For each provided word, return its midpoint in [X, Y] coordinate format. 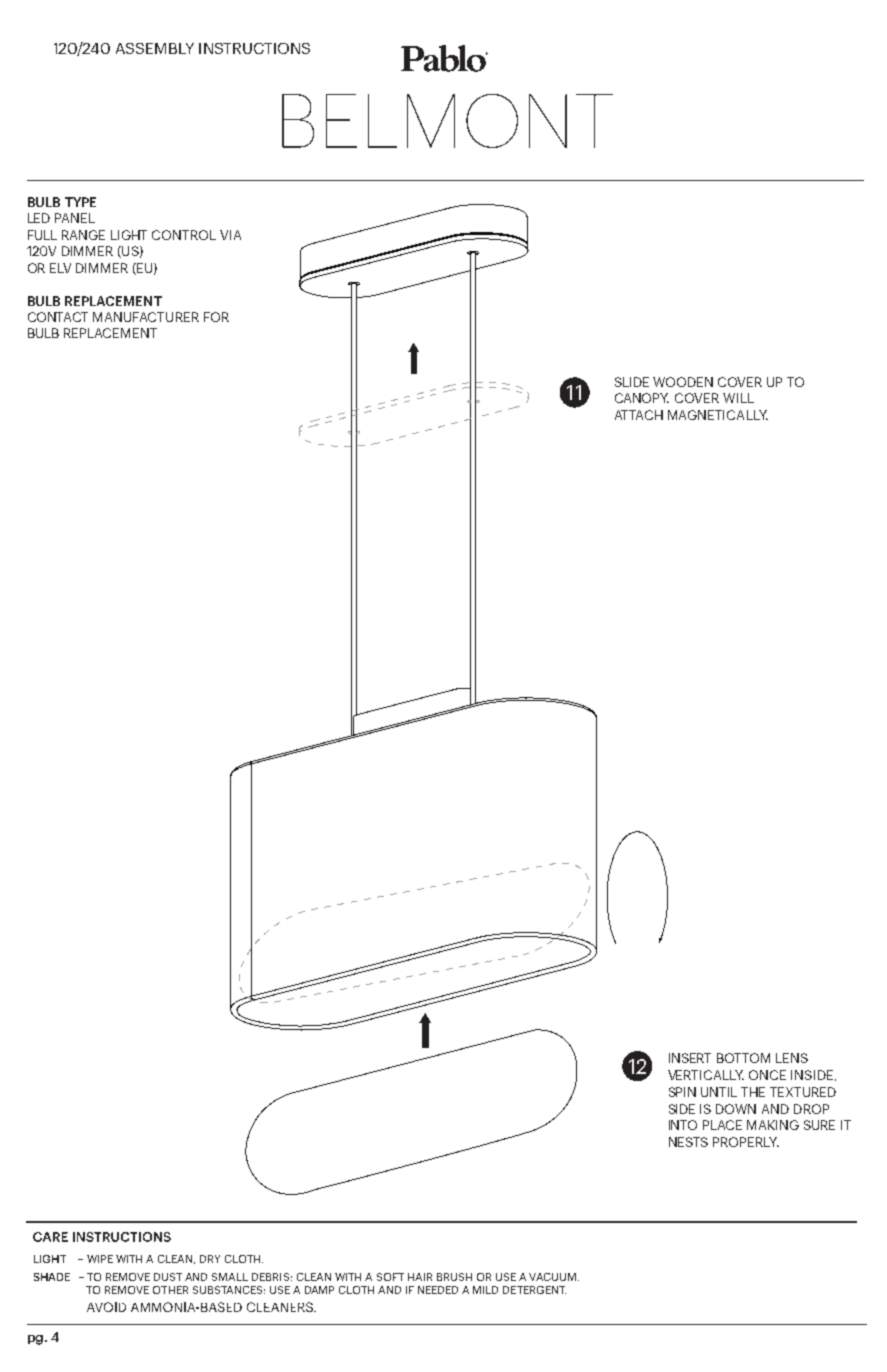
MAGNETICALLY [718, 415]
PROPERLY [746, 1142]
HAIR [420, 1277]
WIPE [100, 1259]
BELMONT [447, 121]
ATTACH [639, 415]
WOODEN [683, 382]
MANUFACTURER [146, 317]
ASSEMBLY [155, 48]
